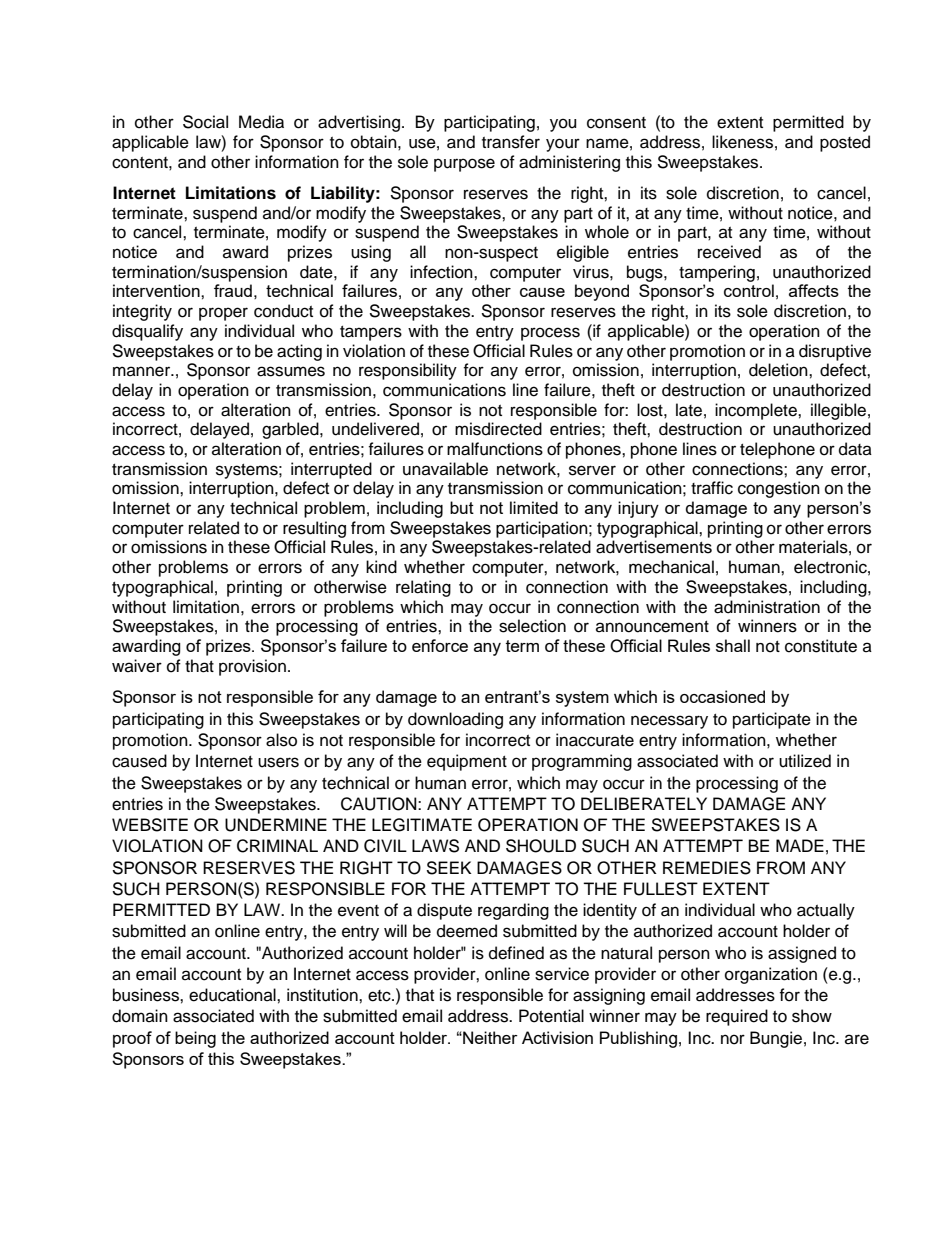  What do you see at coordinates (489, 1037) in the document?
I see `Neither` at bounding box center [489, 1037].
